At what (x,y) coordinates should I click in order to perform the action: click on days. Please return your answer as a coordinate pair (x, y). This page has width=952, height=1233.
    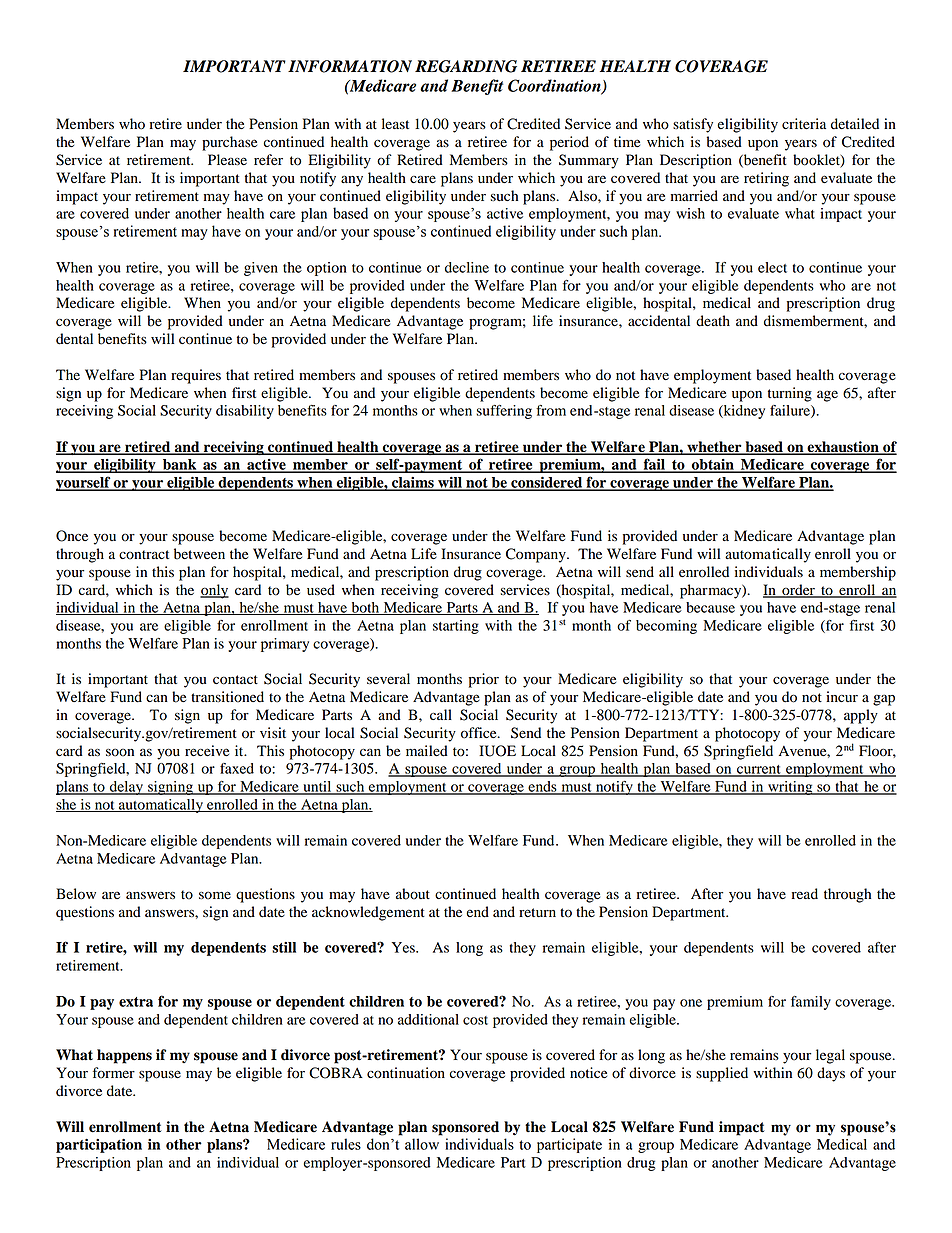
    Looking at the image, I should click on (831, 1074).
